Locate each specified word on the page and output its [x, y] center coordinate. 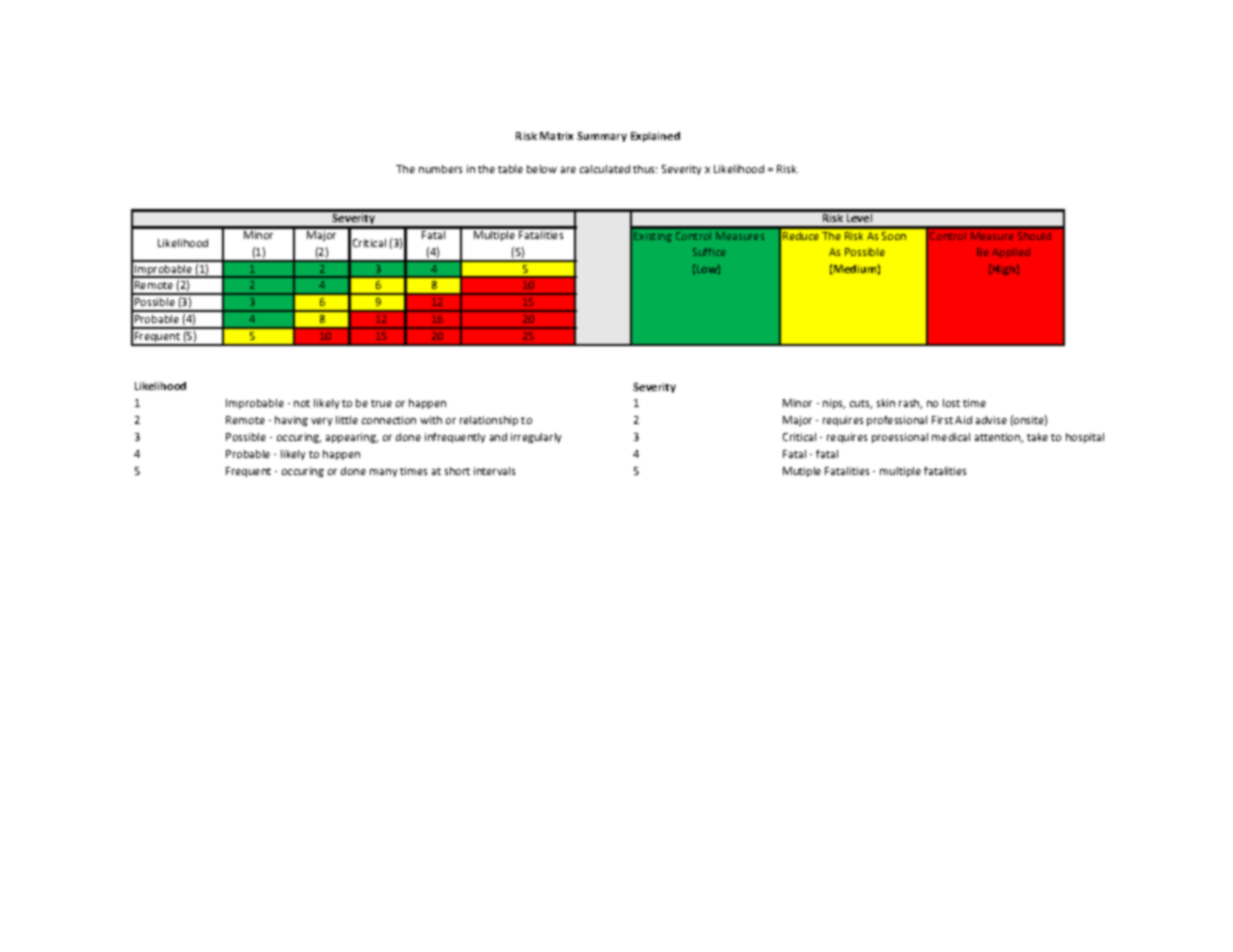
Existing [653, 237]
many [383, 473]
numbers [440, 169]
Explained [655, 137]
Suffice [709, 252]
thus [645, 169]
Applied [1011, 253]
